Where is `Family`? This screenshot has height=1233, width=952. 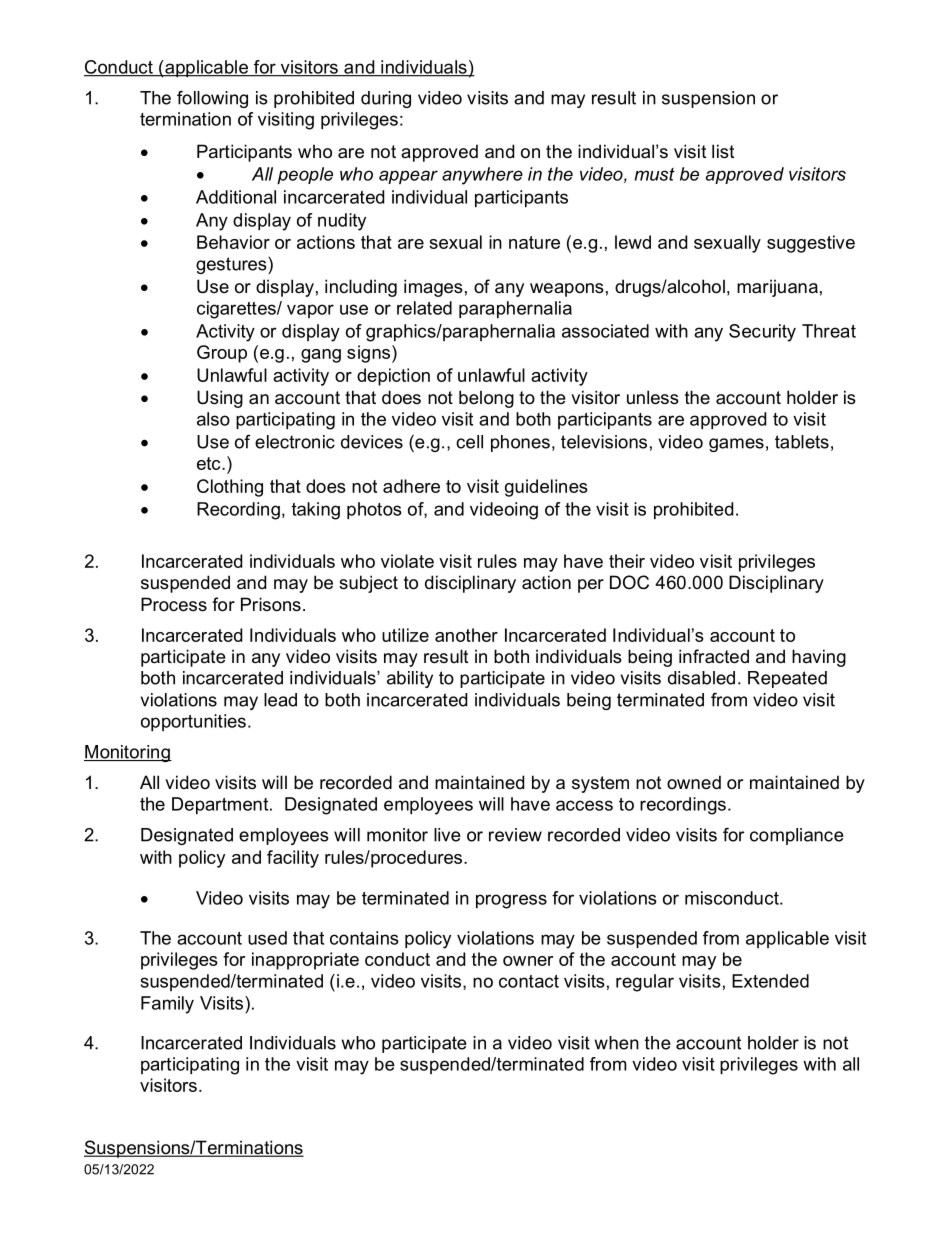
Family is located at coordinates (167, 1005).
